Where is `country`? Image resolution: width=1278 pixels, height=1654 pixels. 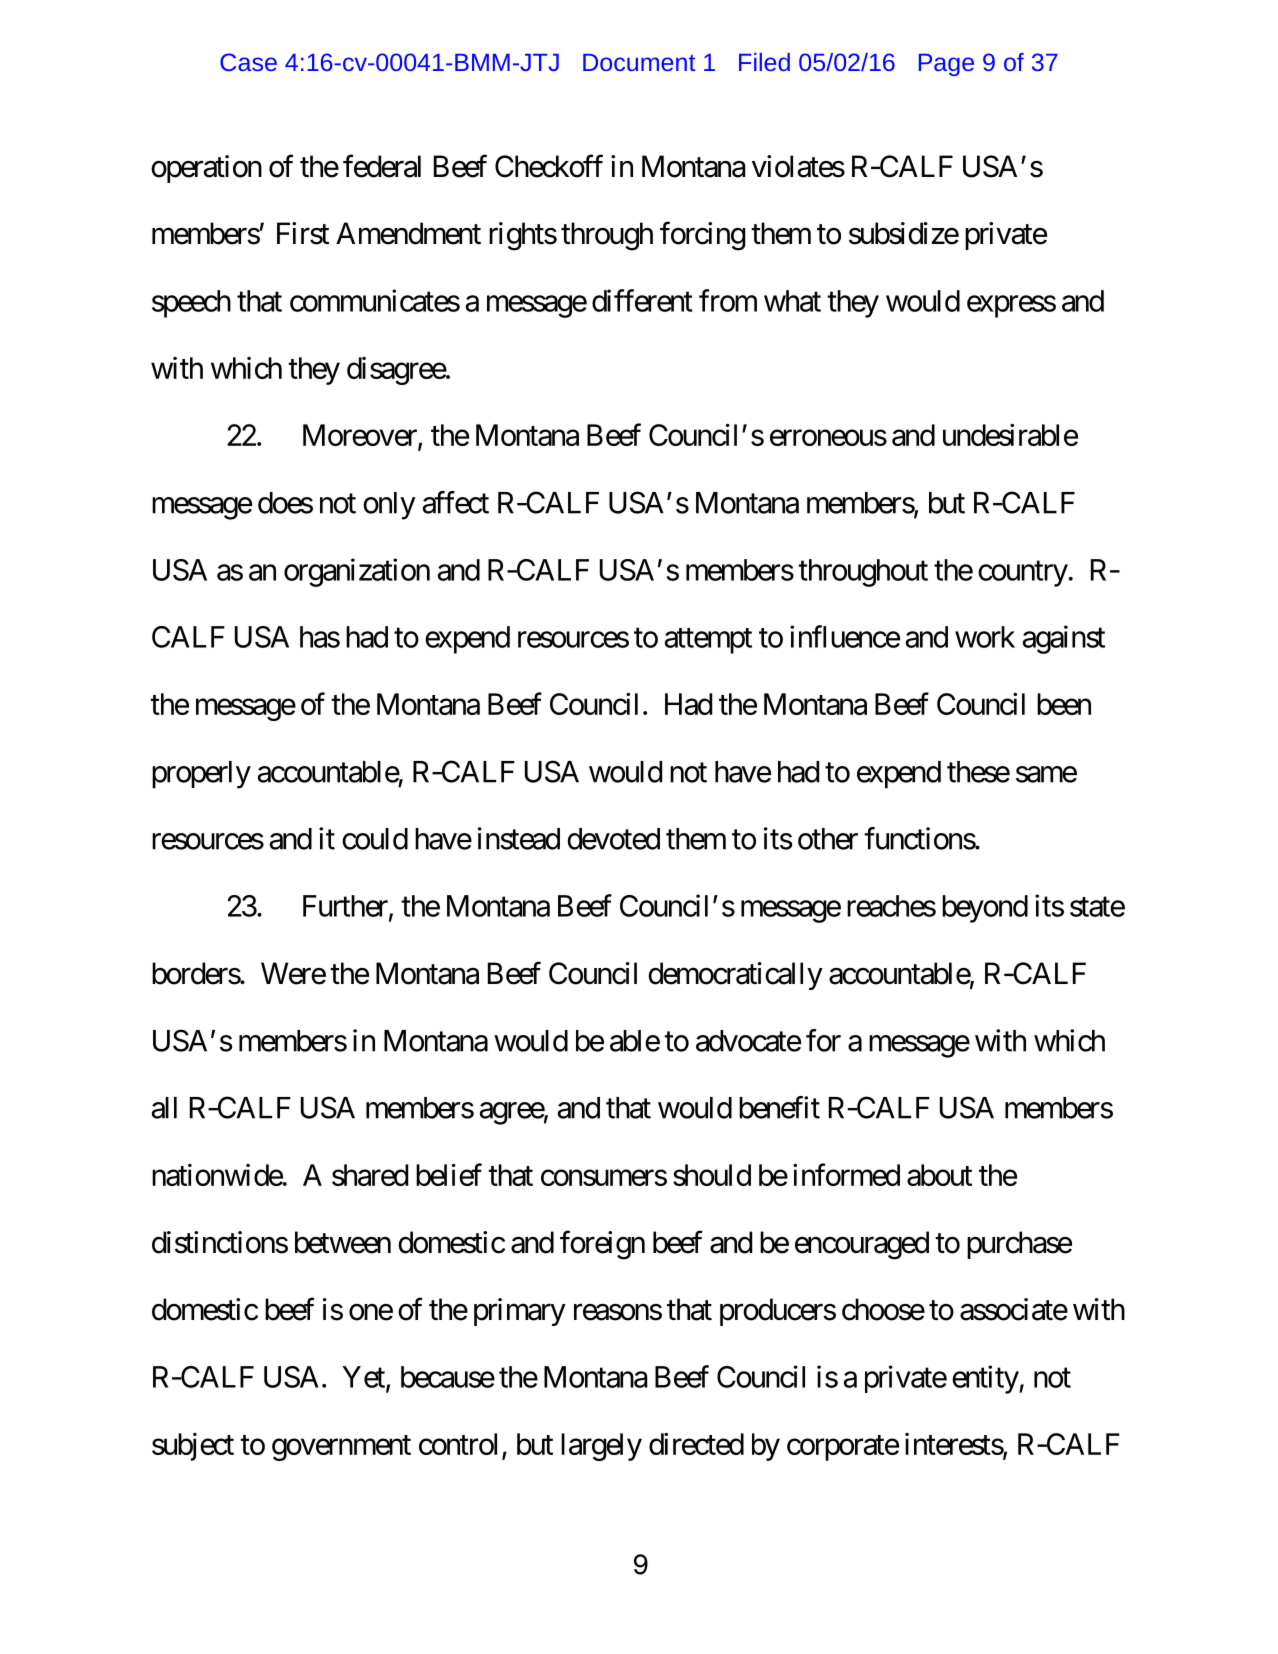 country is located at coordinates (1023, 574).
